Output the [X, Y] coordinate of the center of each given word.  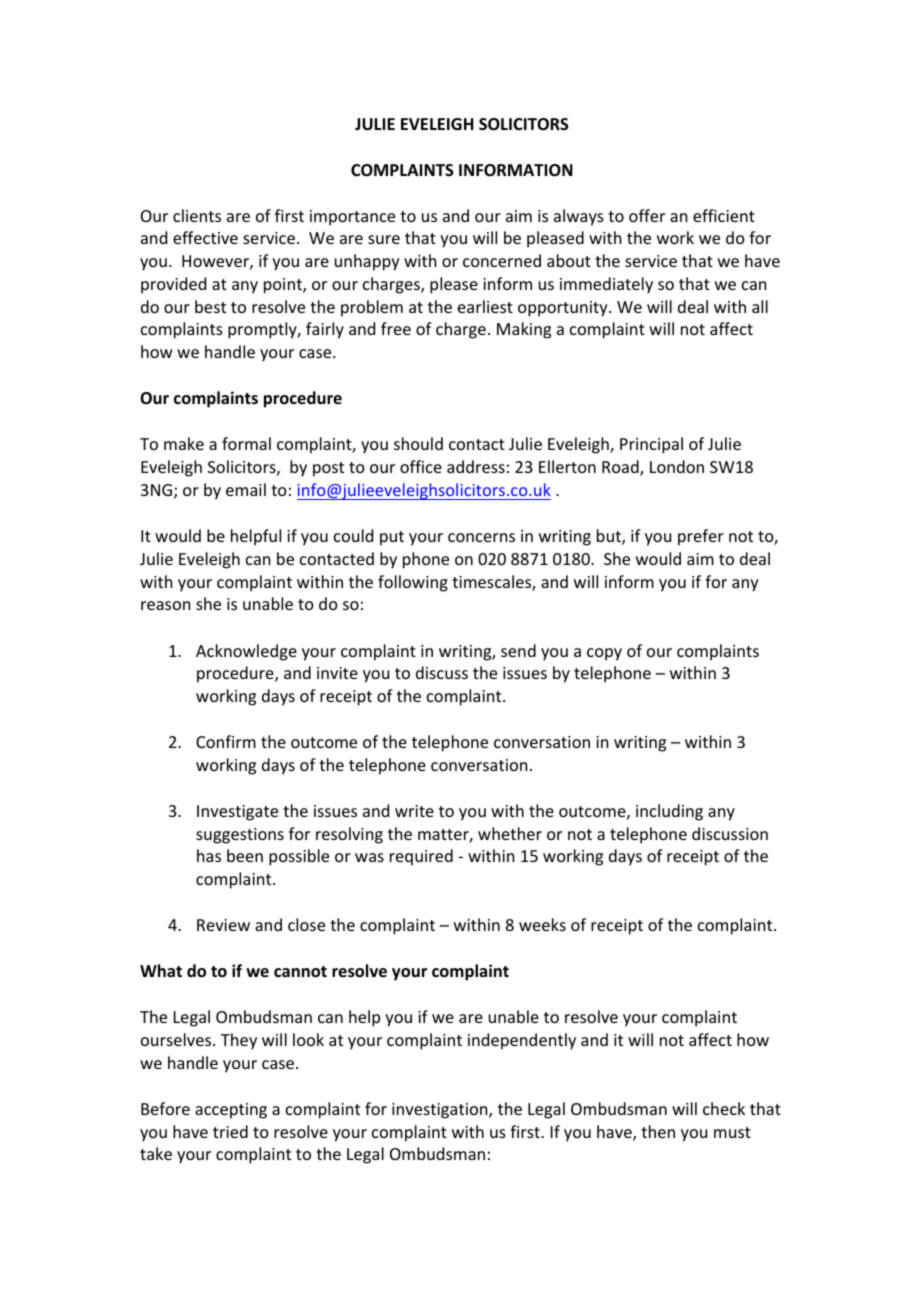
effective [205, 237]
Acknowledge [246, 652]
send [518, 650]
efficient [724, 215]
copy [604, 654]
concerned [502, 260]
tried [230, 1131]
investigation [441, 1111]
